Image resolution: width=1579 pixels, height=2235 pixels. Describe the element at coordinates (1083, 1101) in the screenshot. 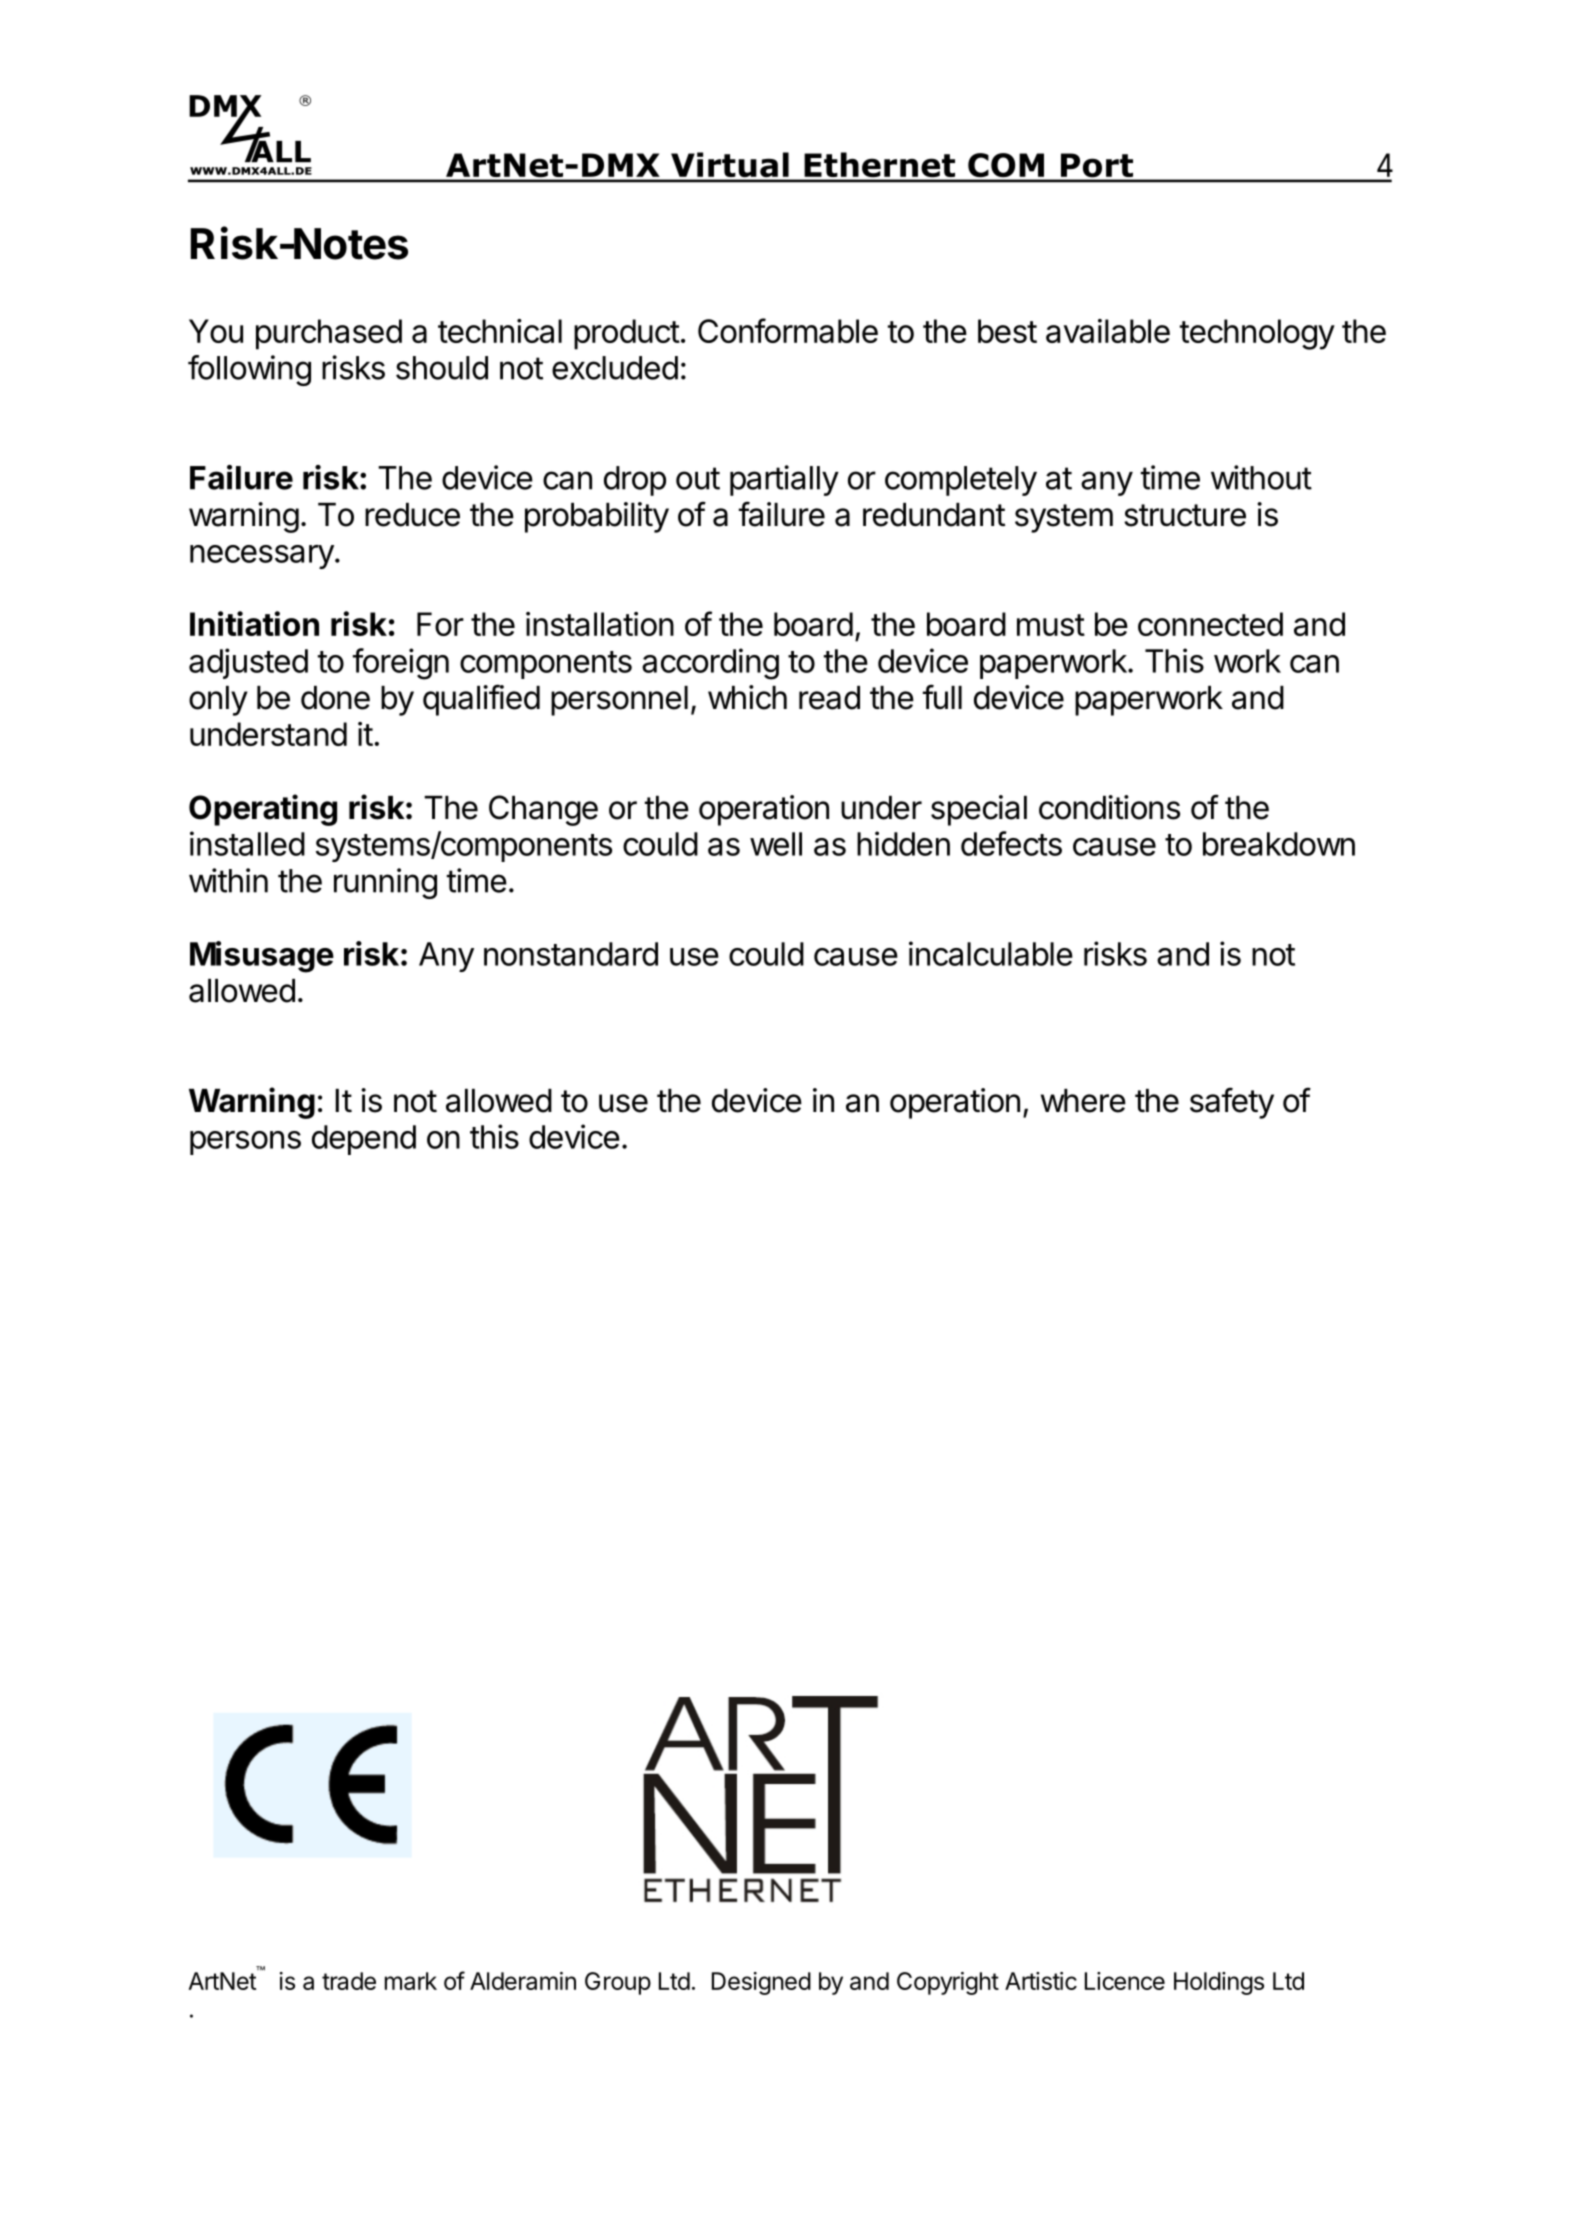

I see `where` at that location.
